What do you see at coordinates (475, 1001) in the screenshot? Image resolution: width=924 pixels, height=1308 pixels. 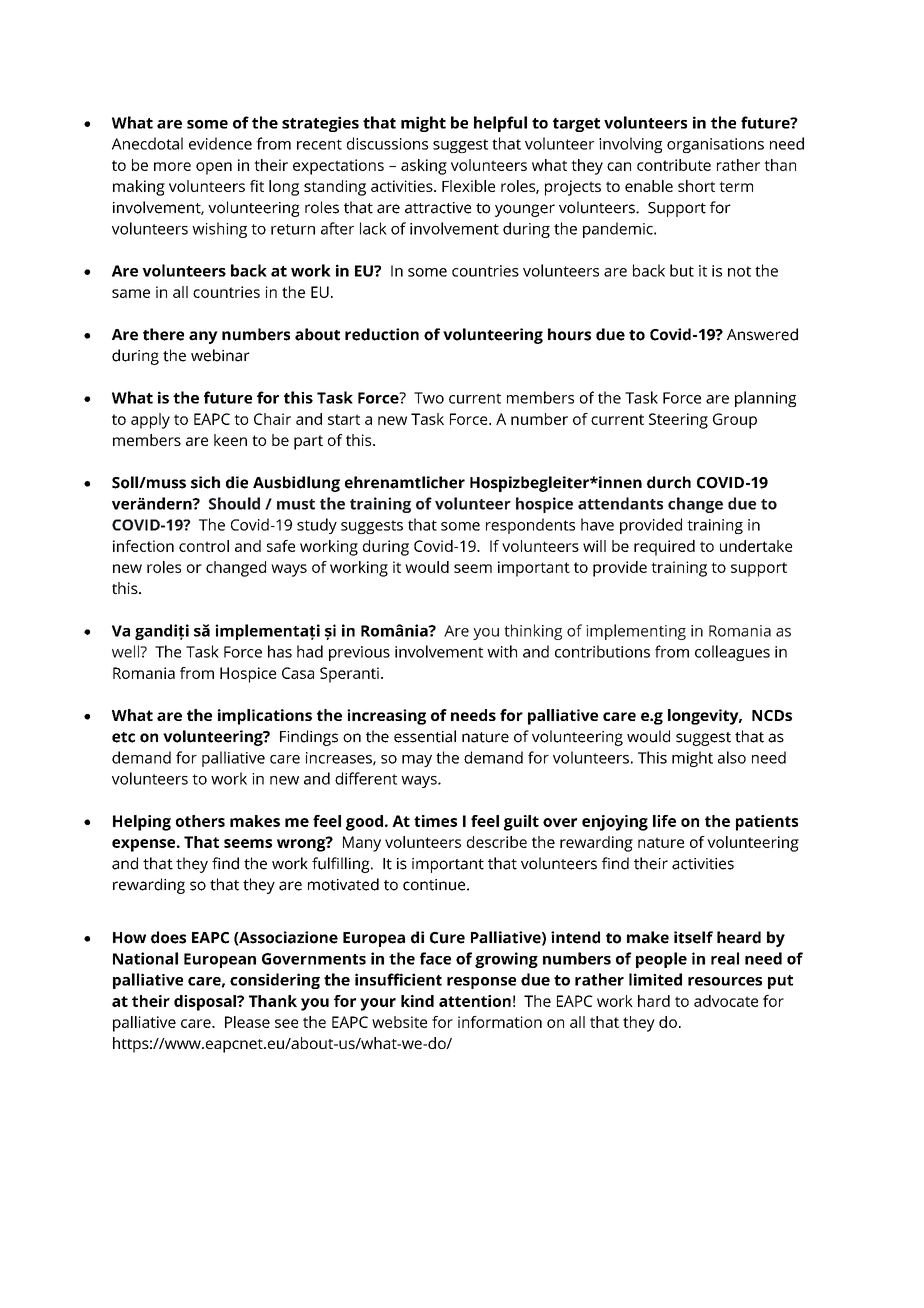 I see `attention` at bounding box center [475, 1001].
